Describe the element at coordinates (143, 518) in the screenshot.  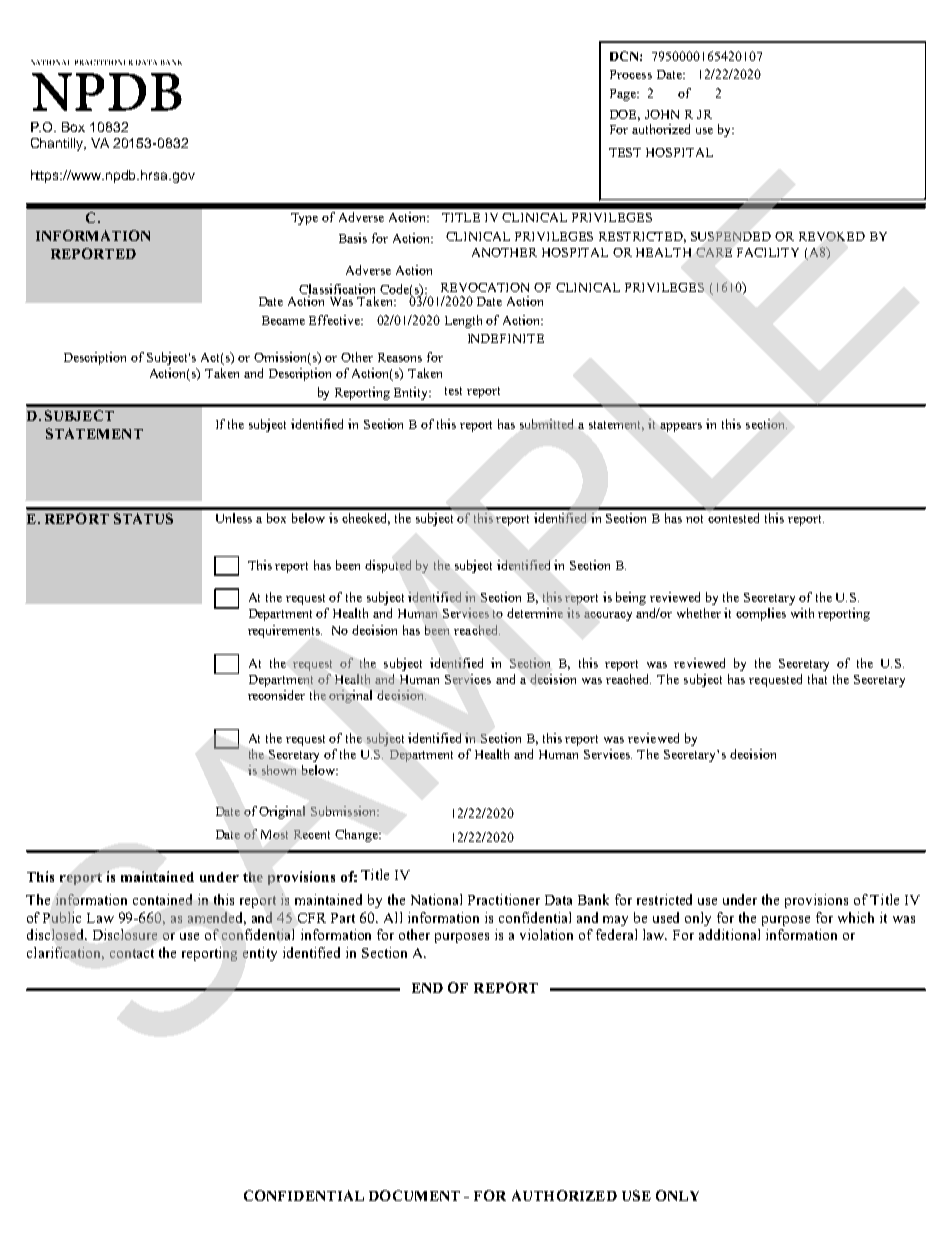
I see `STATUS` at that location.
